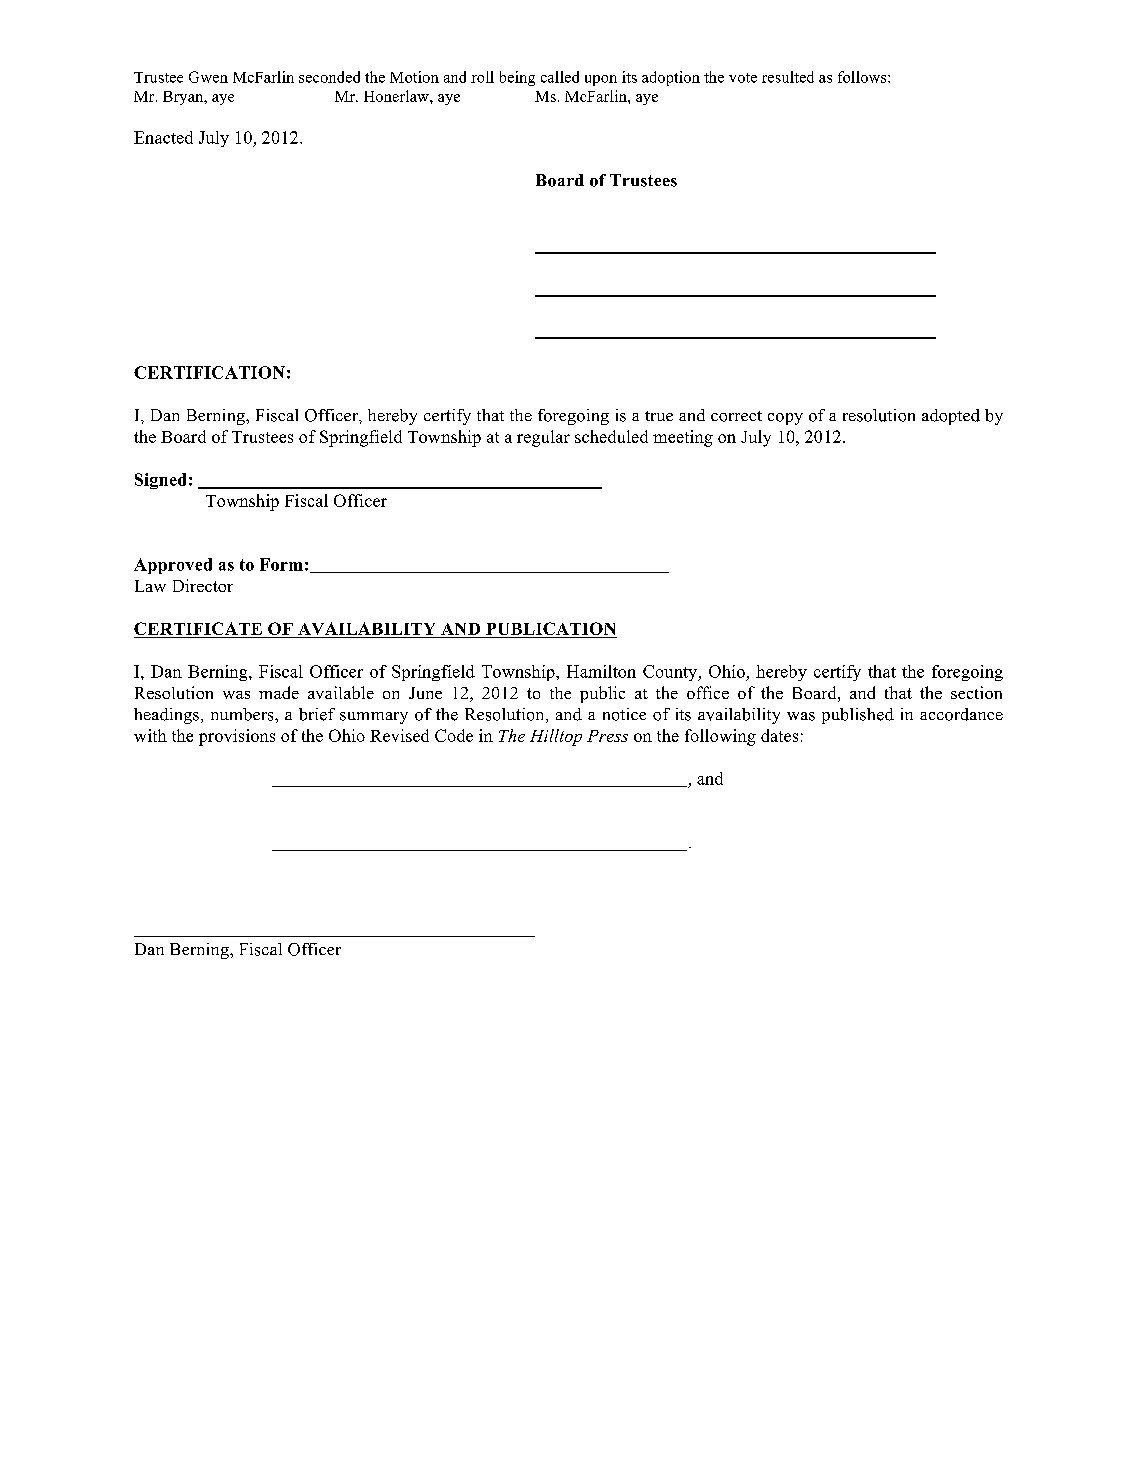 The image size is (1137, 1471). I want to click on called, so click(560, 77).
